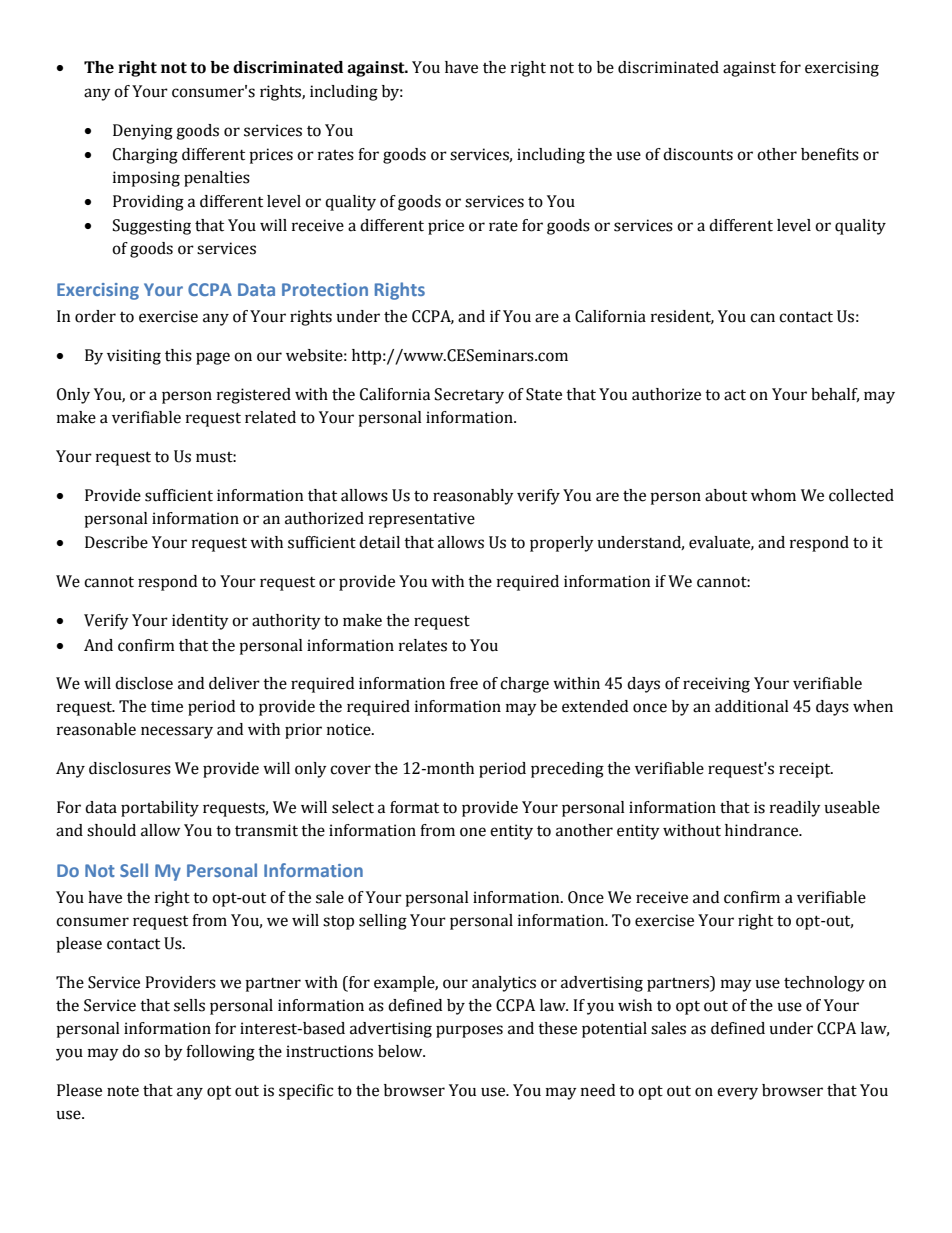  I want to click on receipt, so click(806, 770).
